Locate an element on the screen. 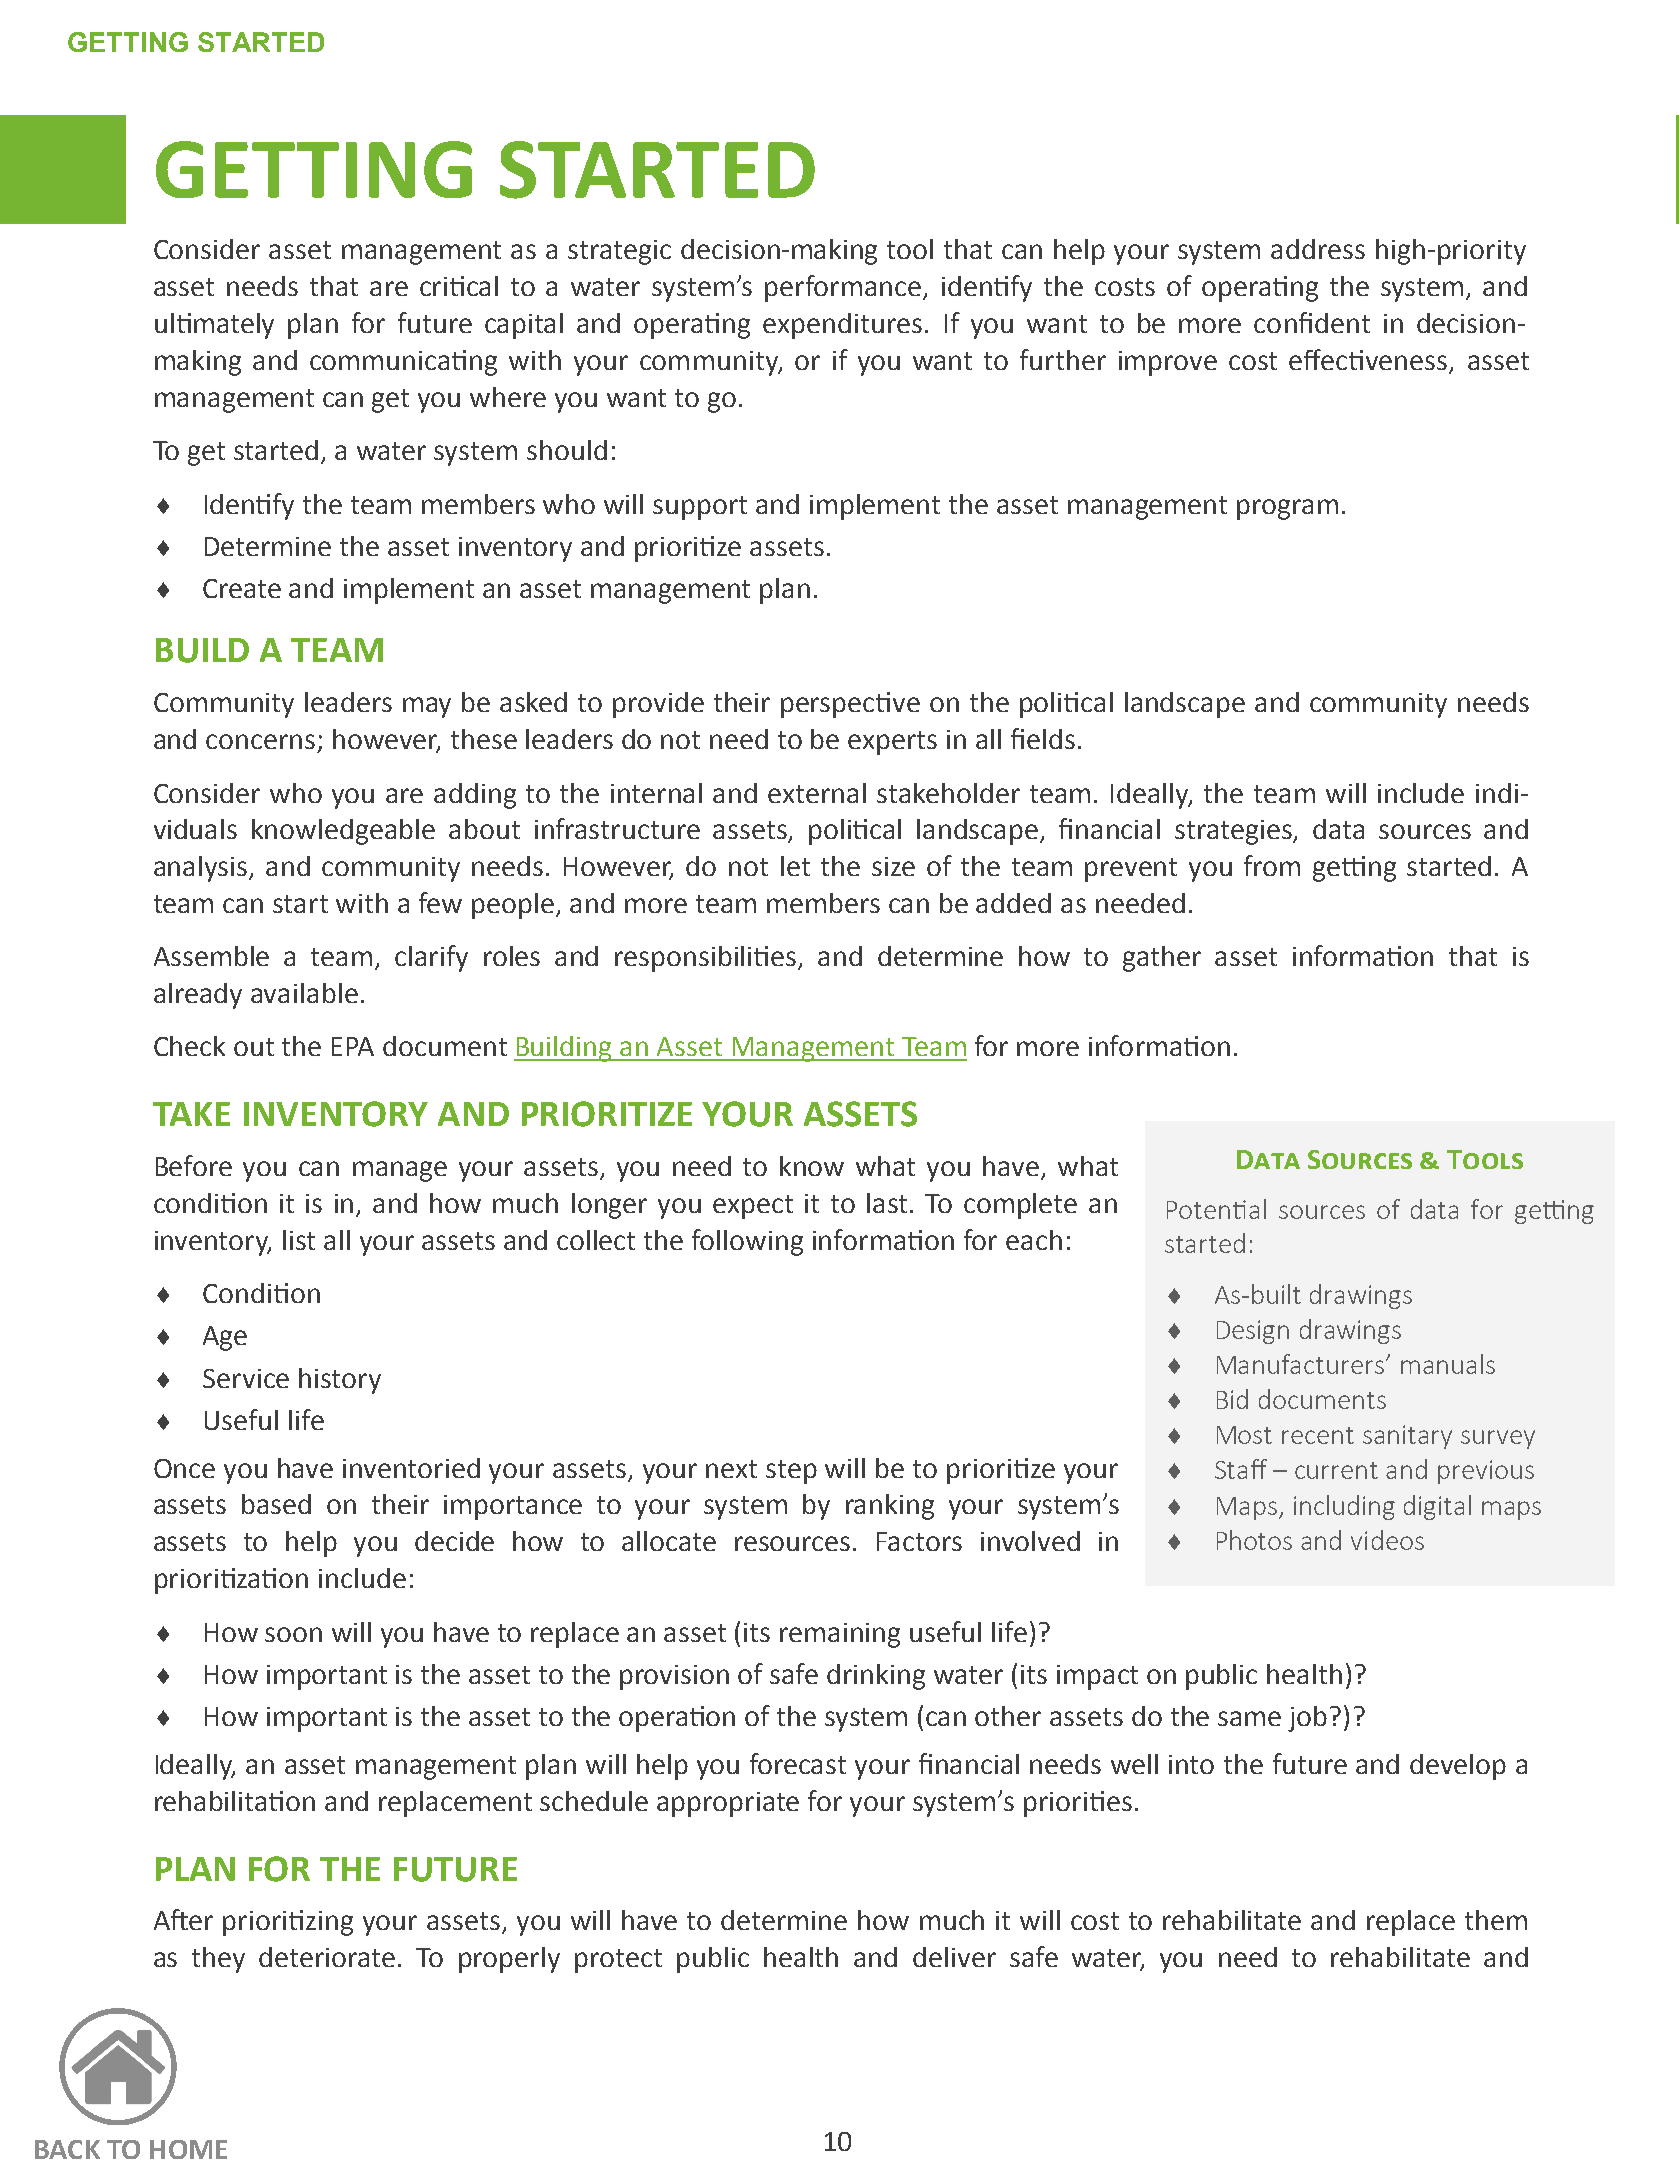  protect is located at coordinates (618, 1961).
